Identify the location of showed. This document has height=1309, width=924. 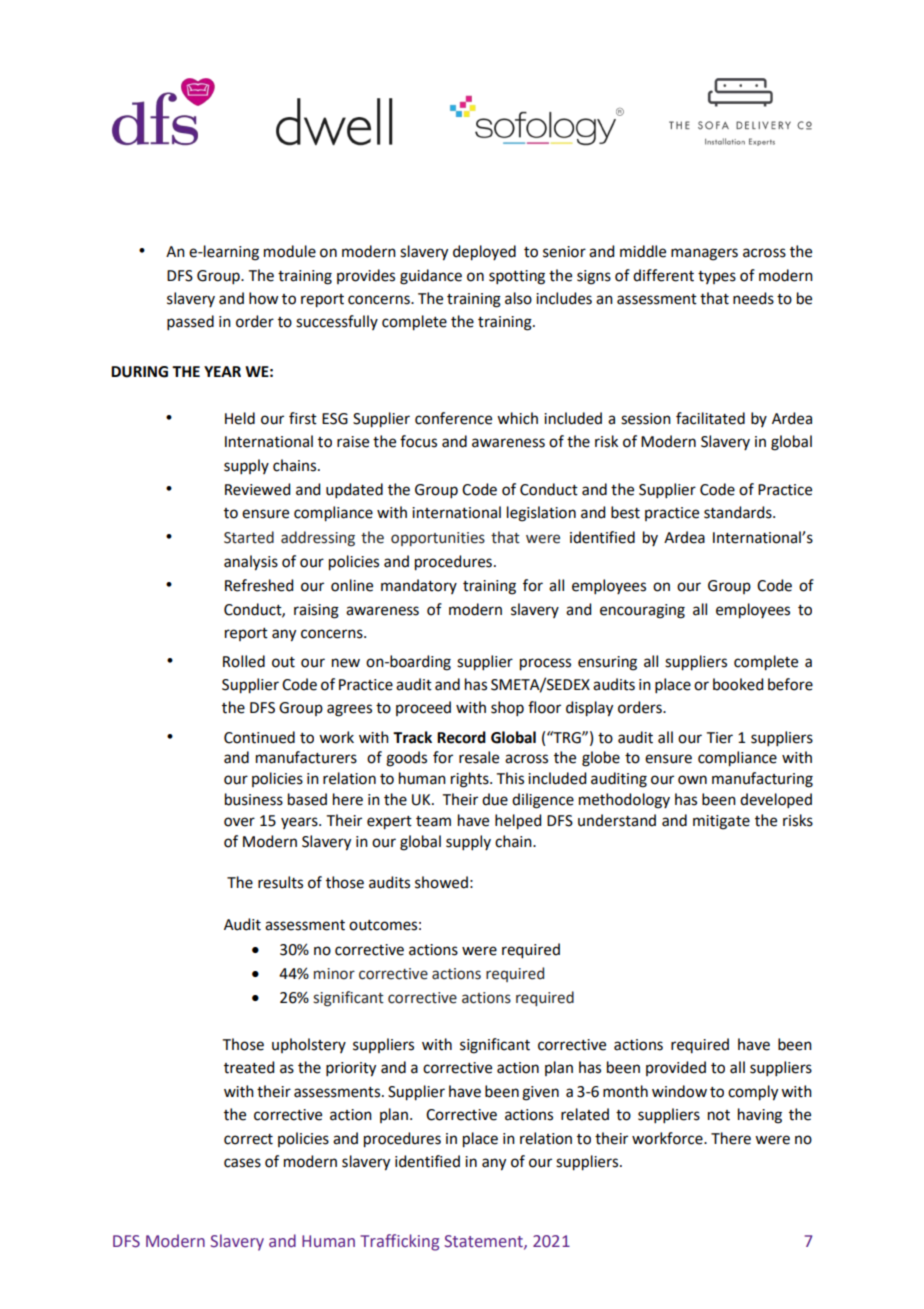
(441, 882).
